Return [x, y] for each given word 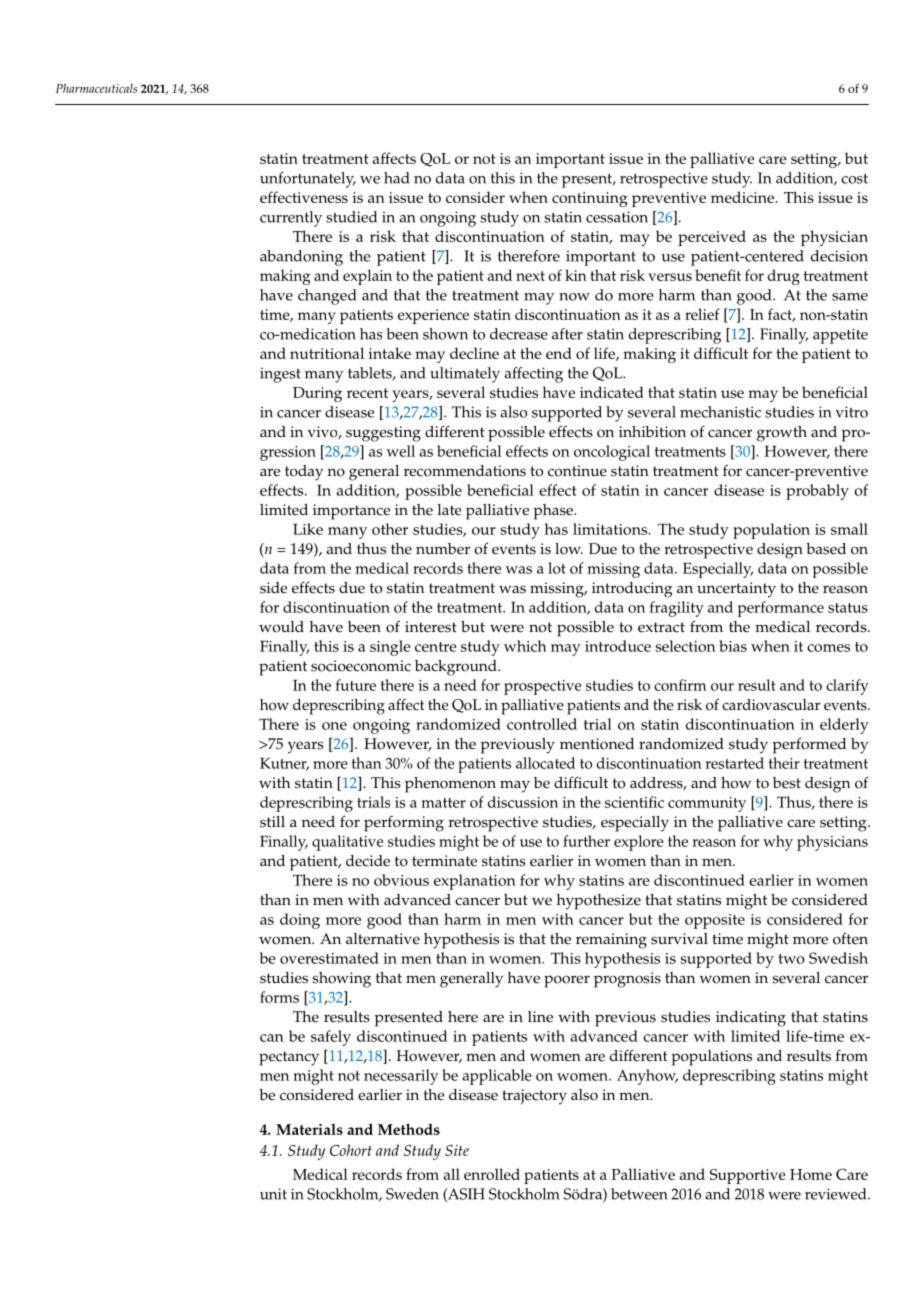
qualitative [347, 843]
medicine [744, 197]
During [317, 394]
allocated [545, 763]
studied [352, 217]
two [791, 959]
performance [781, 609]
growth [782, 434]
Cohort [351, 1150]
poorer [567, 981]
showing [341, 980]
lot [557, 568]
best [787, 783]
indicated [612, 392]
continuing [590, 199]
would [281, 627]
